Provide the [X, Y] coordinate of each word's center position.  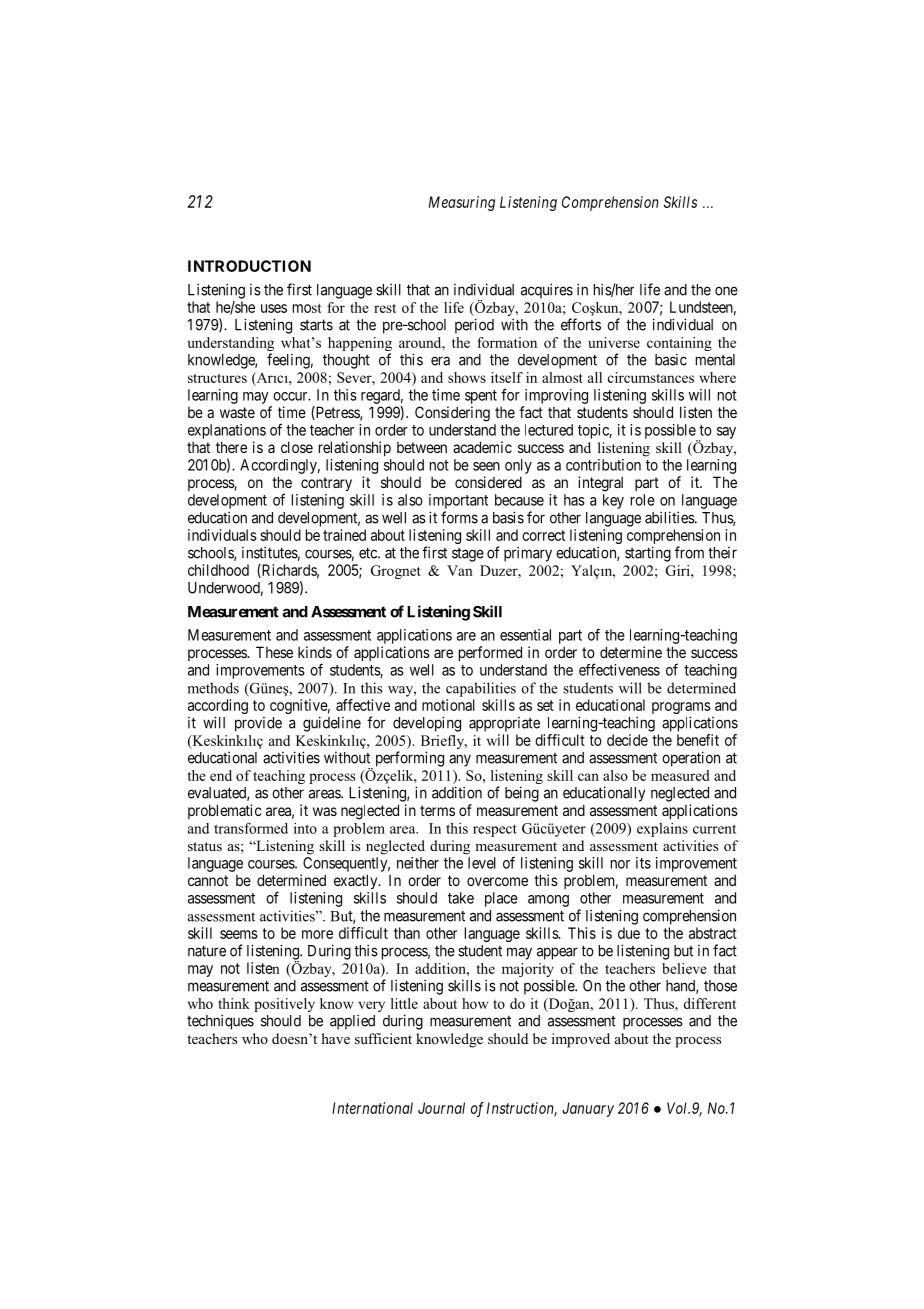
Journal [441, 1108]
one [726, 291]
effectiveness [619, 669]
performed [490, 653]
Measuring [462, 203]
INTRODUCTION [249, 266]
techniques [220, 1022]
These [274, 652]
